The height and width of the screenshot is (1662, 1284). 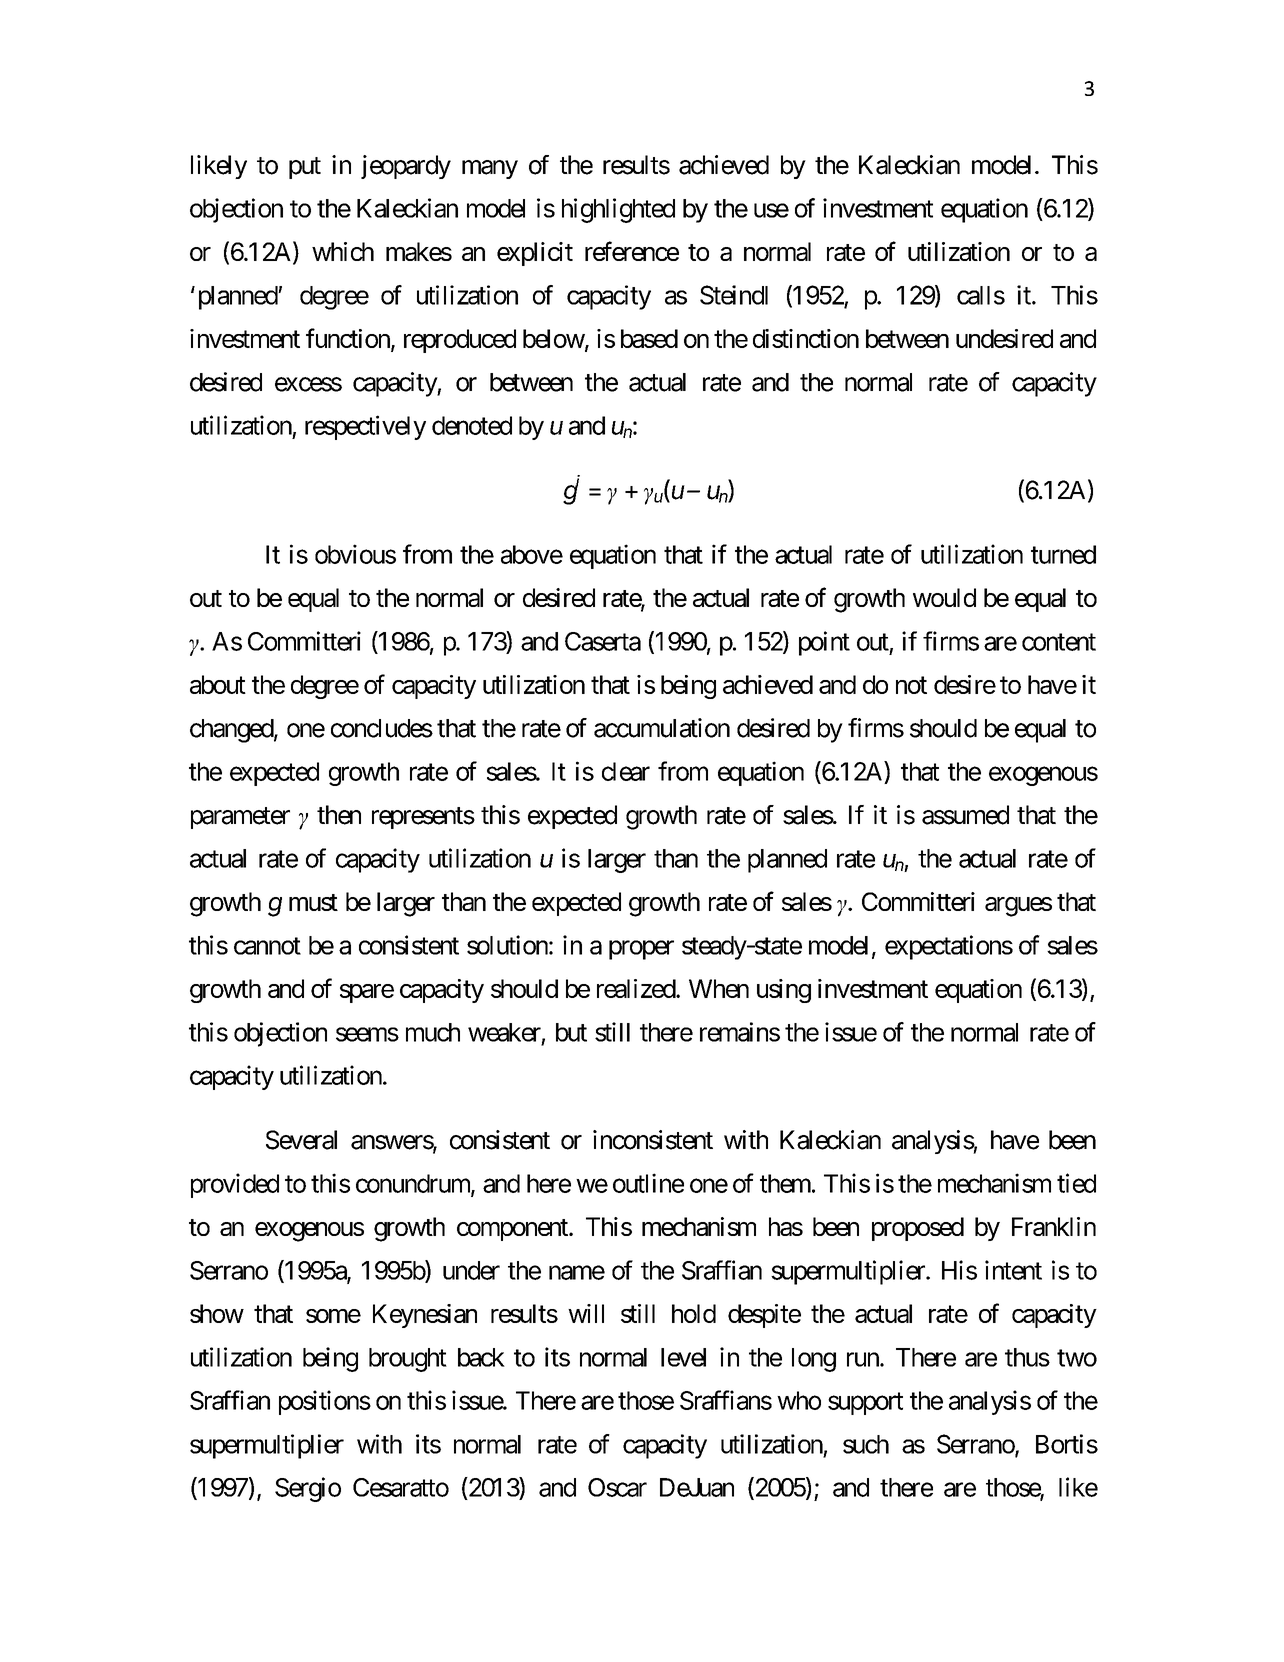 I want to click on using, so click(x=784, y=991).
